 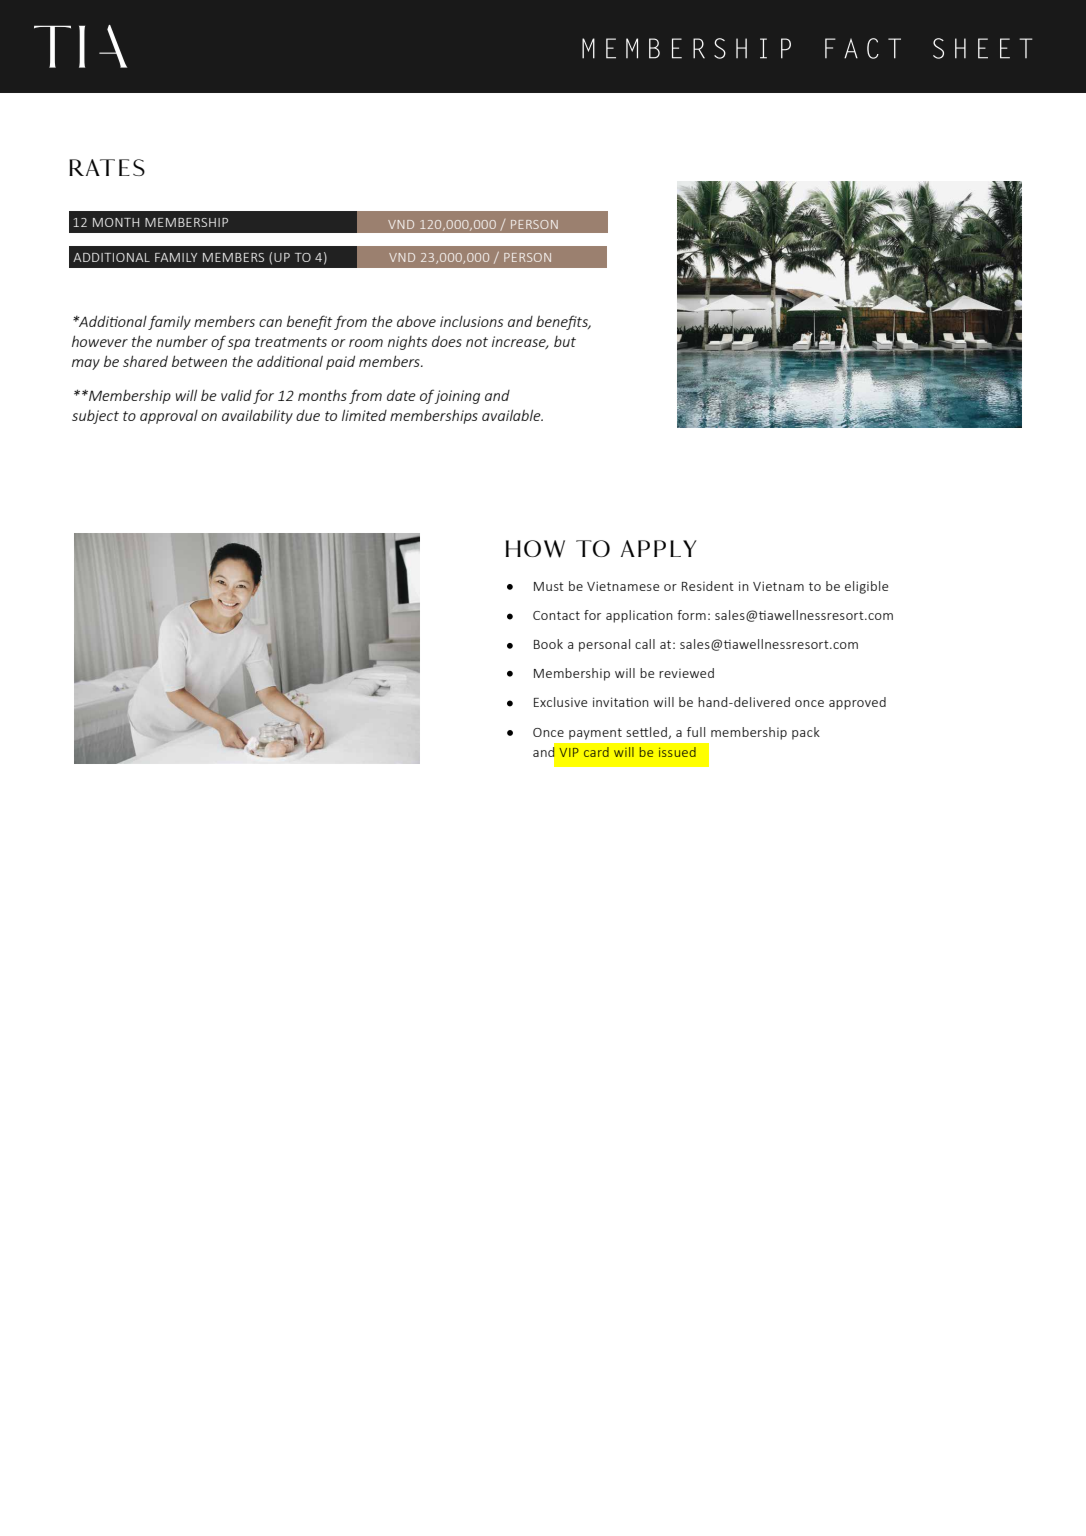 I want to click on between, so click(x=199, y=361).
